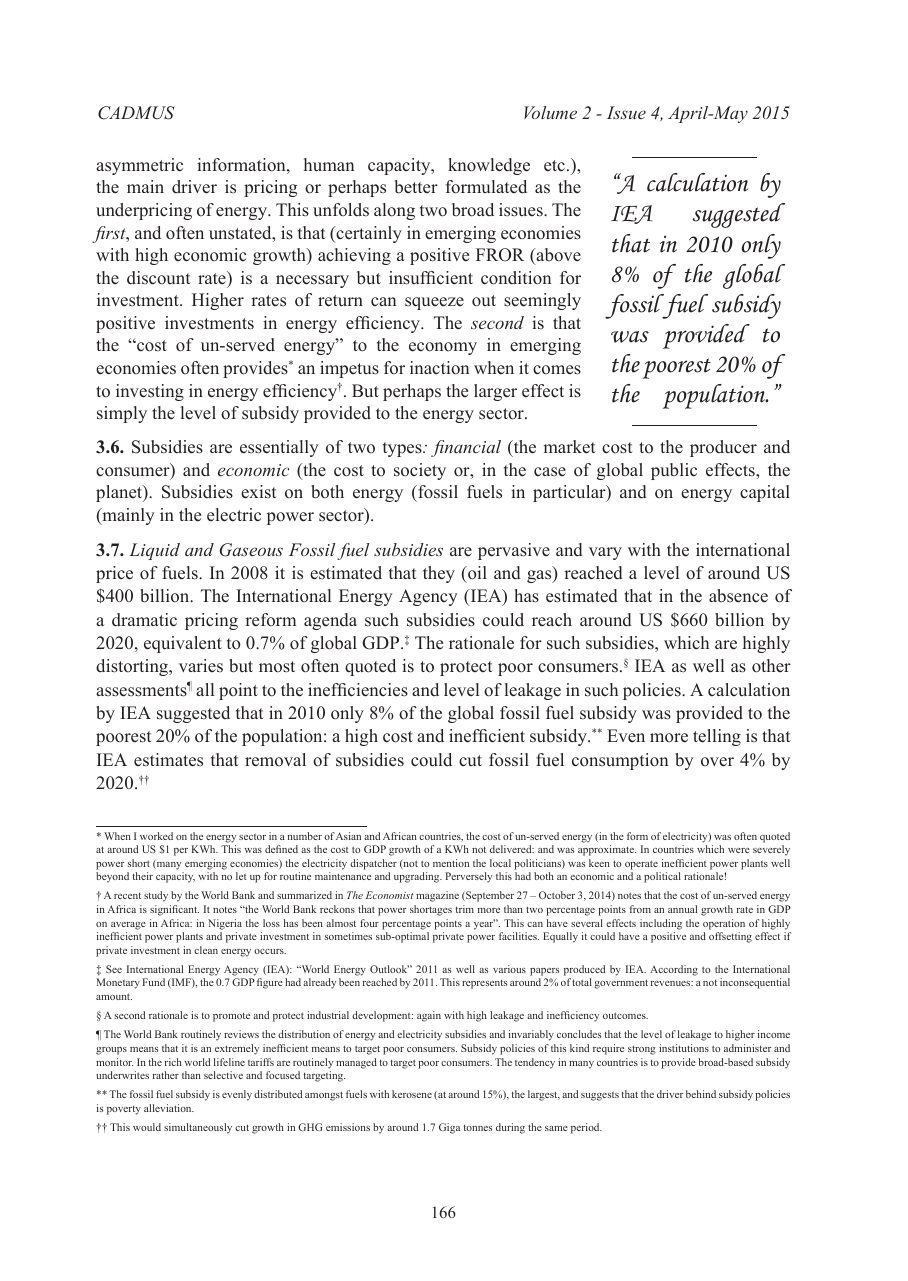 This screenshot has width=908, height=1281. Describe the element at coordinates (259, 492) in the screenshot. I see `exist` at that location.
